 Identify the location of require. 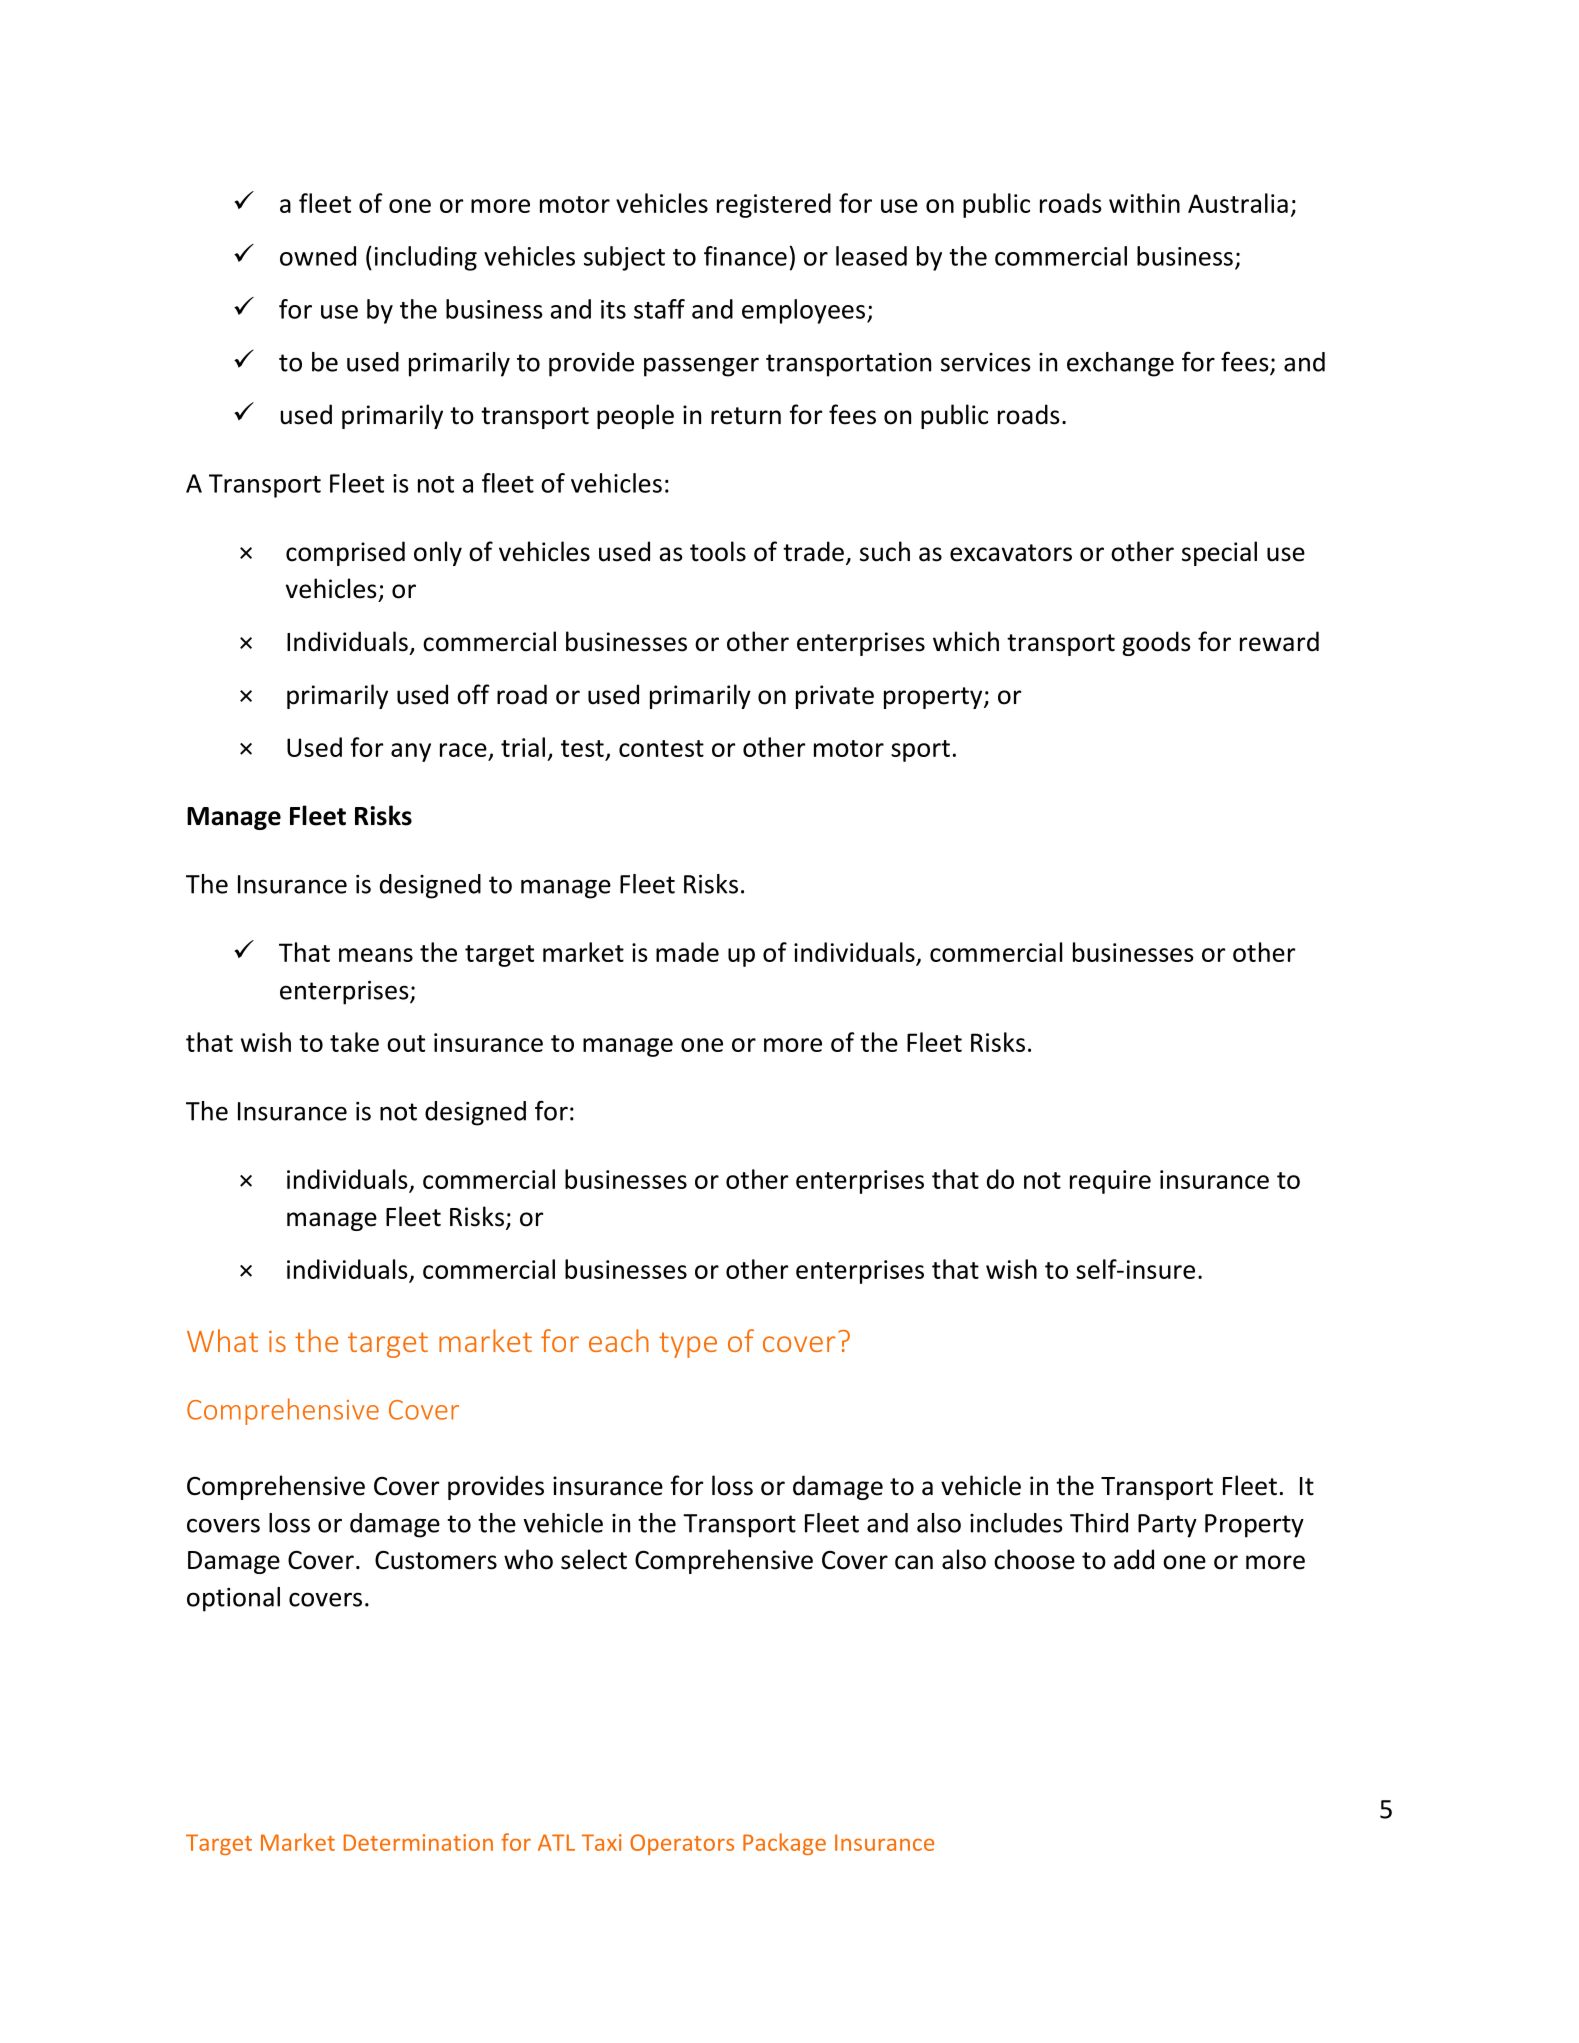
(1110, 1182).
